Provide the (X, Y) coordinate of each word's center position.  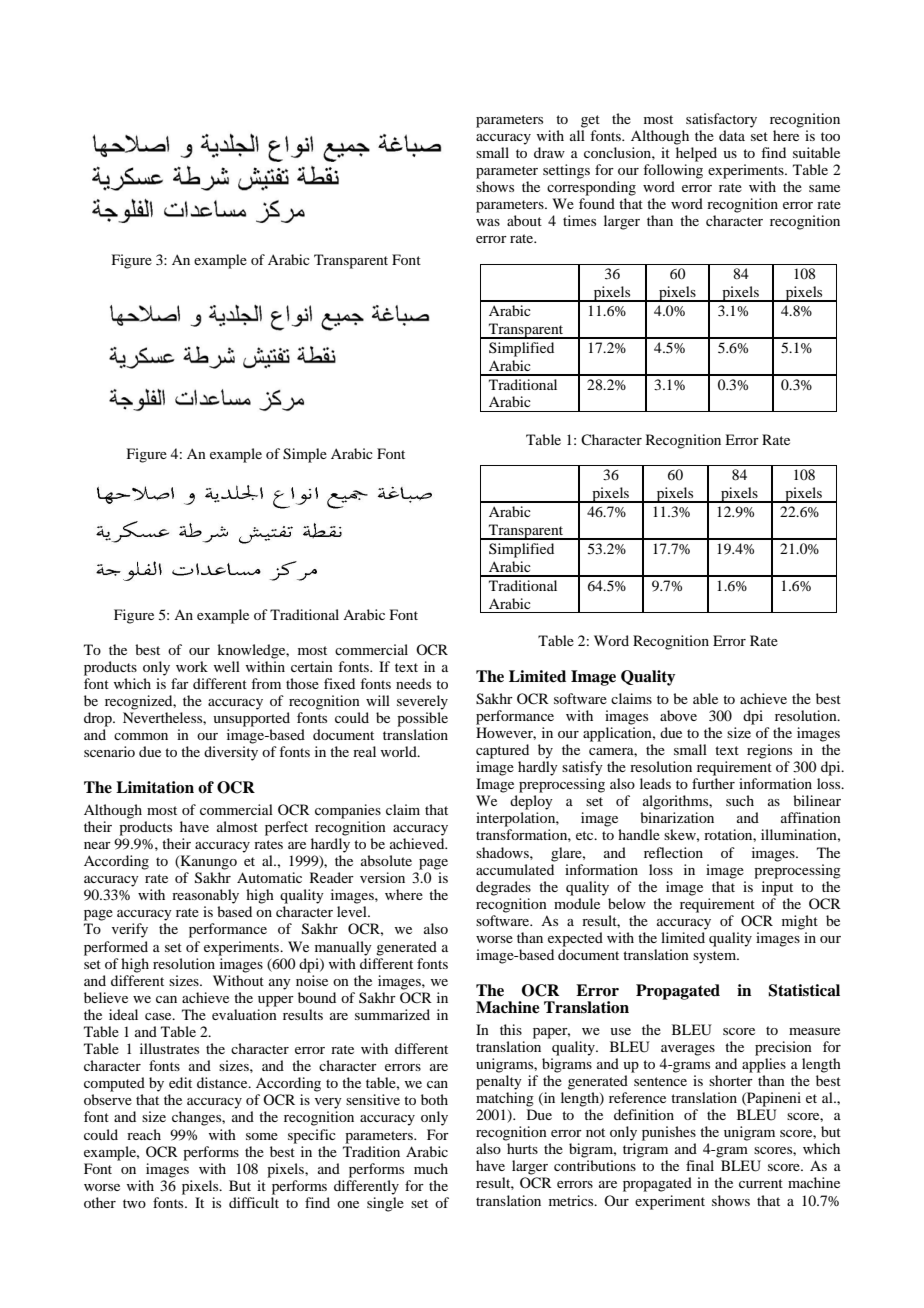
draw (549, 152)
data (732, 135)
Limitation (155, 787)
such (740, 800)
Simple (305, 455)
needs (413, 683)
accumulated (515, 869)
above (678, 715)
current (761, 1183)
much (431, 1168)
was (488, 222)
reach (144, 1134)
